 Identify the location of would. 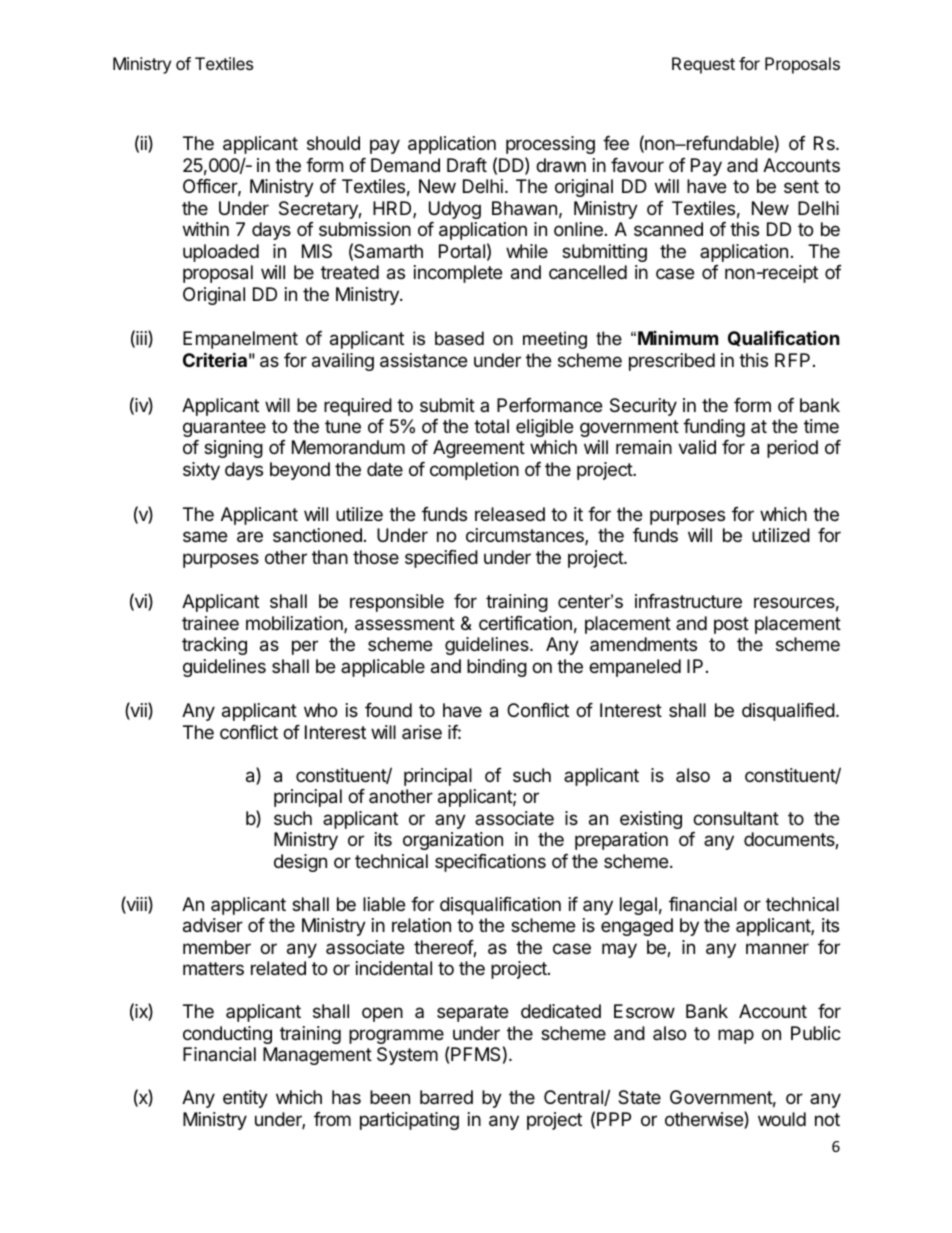
(782, 1119).
